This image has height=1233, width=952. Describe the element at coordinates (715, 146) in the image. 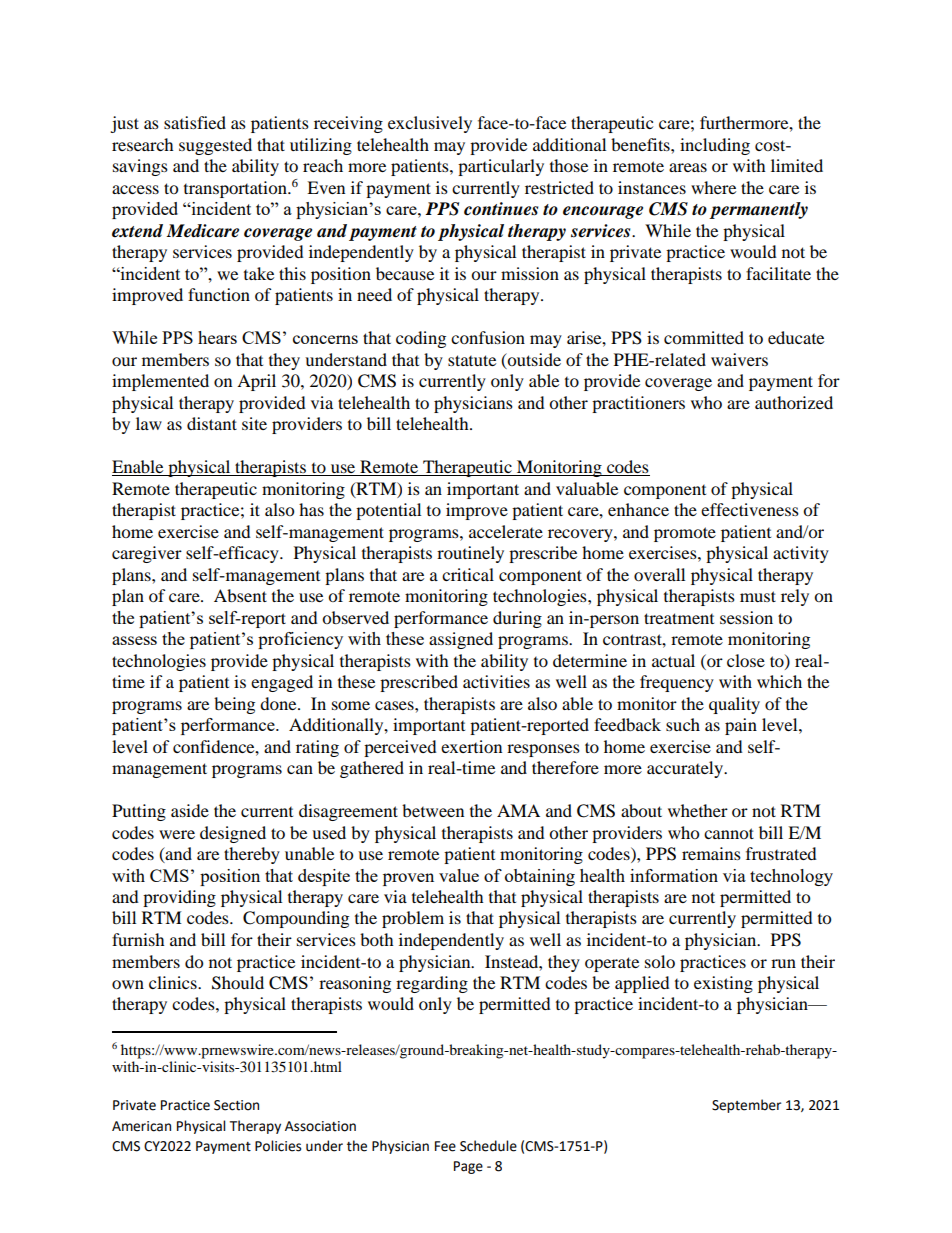

I see `including` at that location.
